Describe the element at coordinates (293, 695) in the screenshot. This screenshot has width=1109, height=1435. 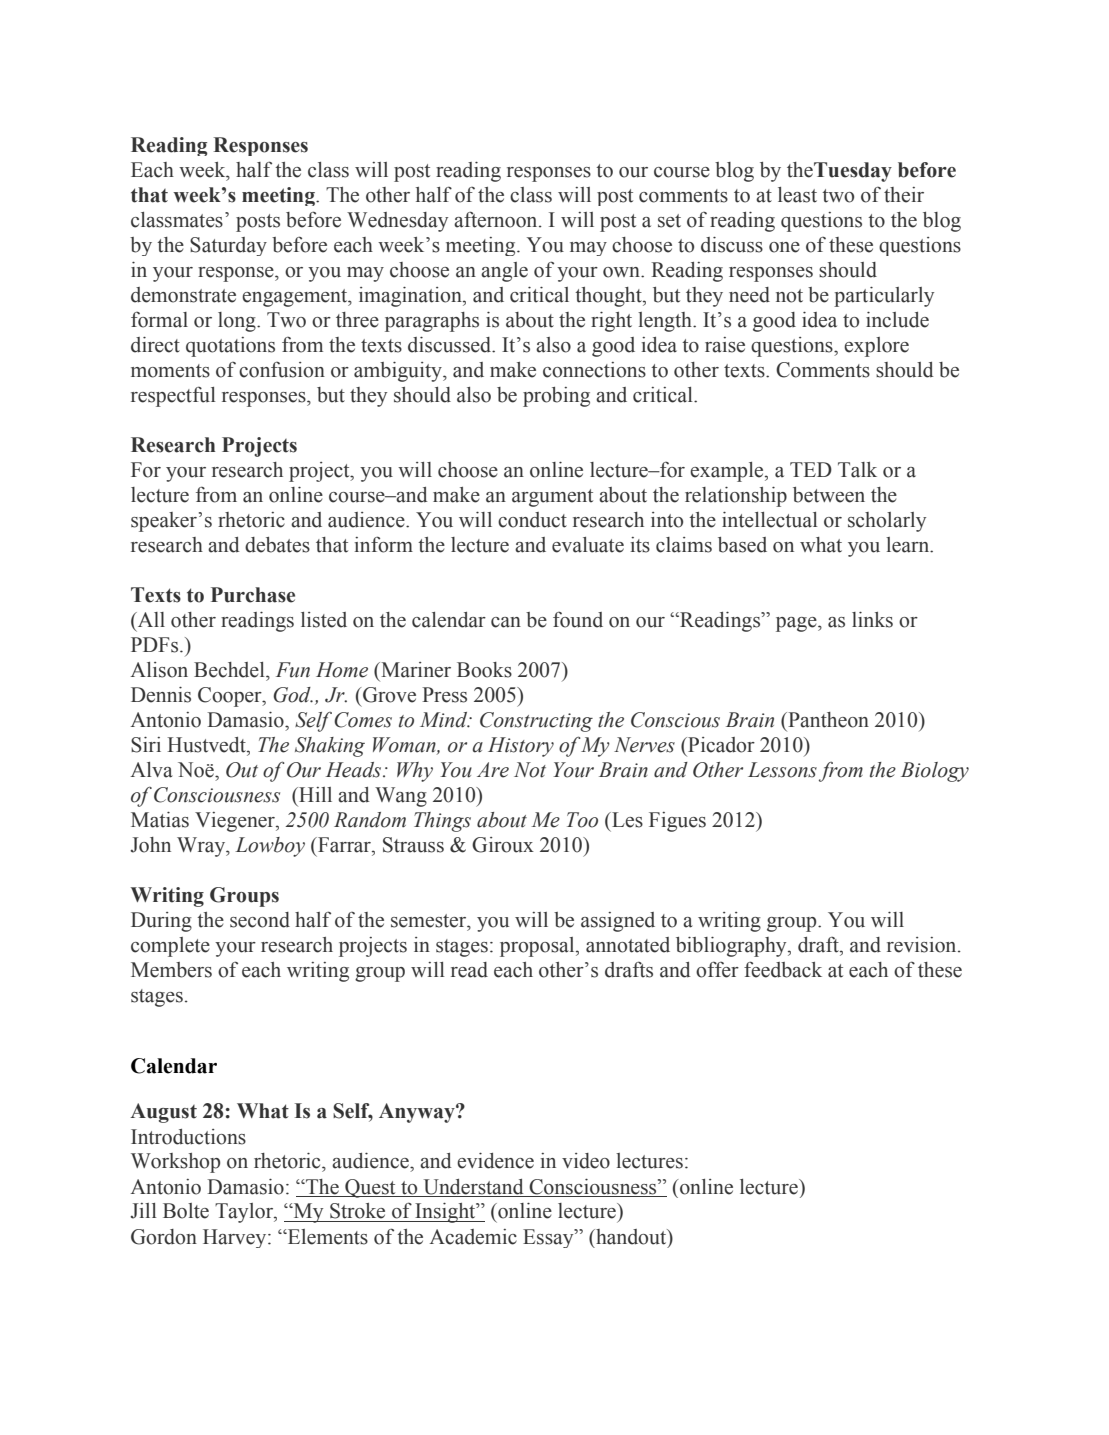
I see `God` at that location.
